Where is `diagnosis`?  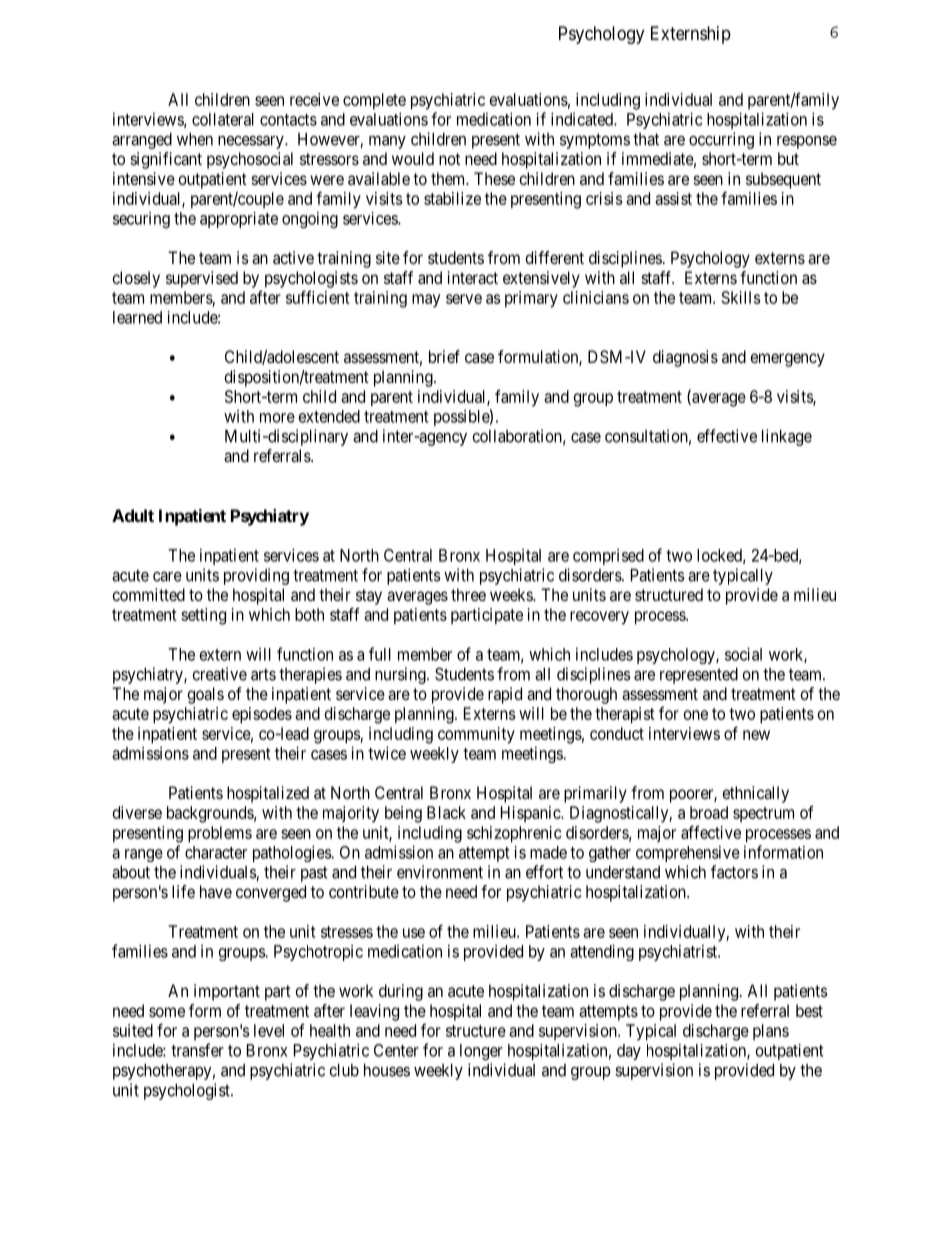 diagnosis is located at coordinates (685, 358).
